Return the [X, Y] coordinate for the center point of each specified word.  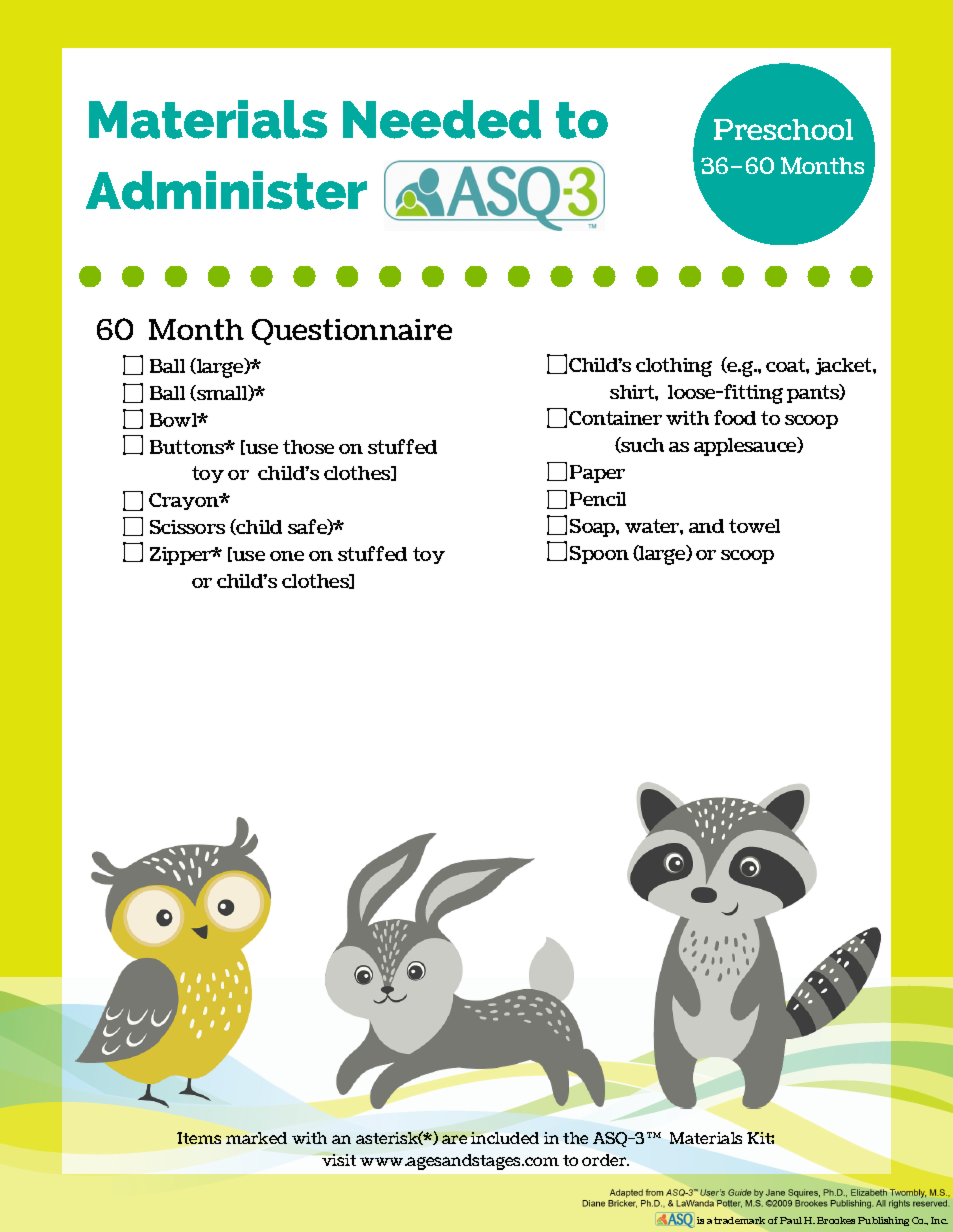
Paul [791, 1220]
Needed [442, 119]
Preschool [783, 129]
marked [256, 1138]
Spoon [599, 555]
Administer [226, 190]
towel [754, 526]
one [287, 556]
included [505, 1138]
